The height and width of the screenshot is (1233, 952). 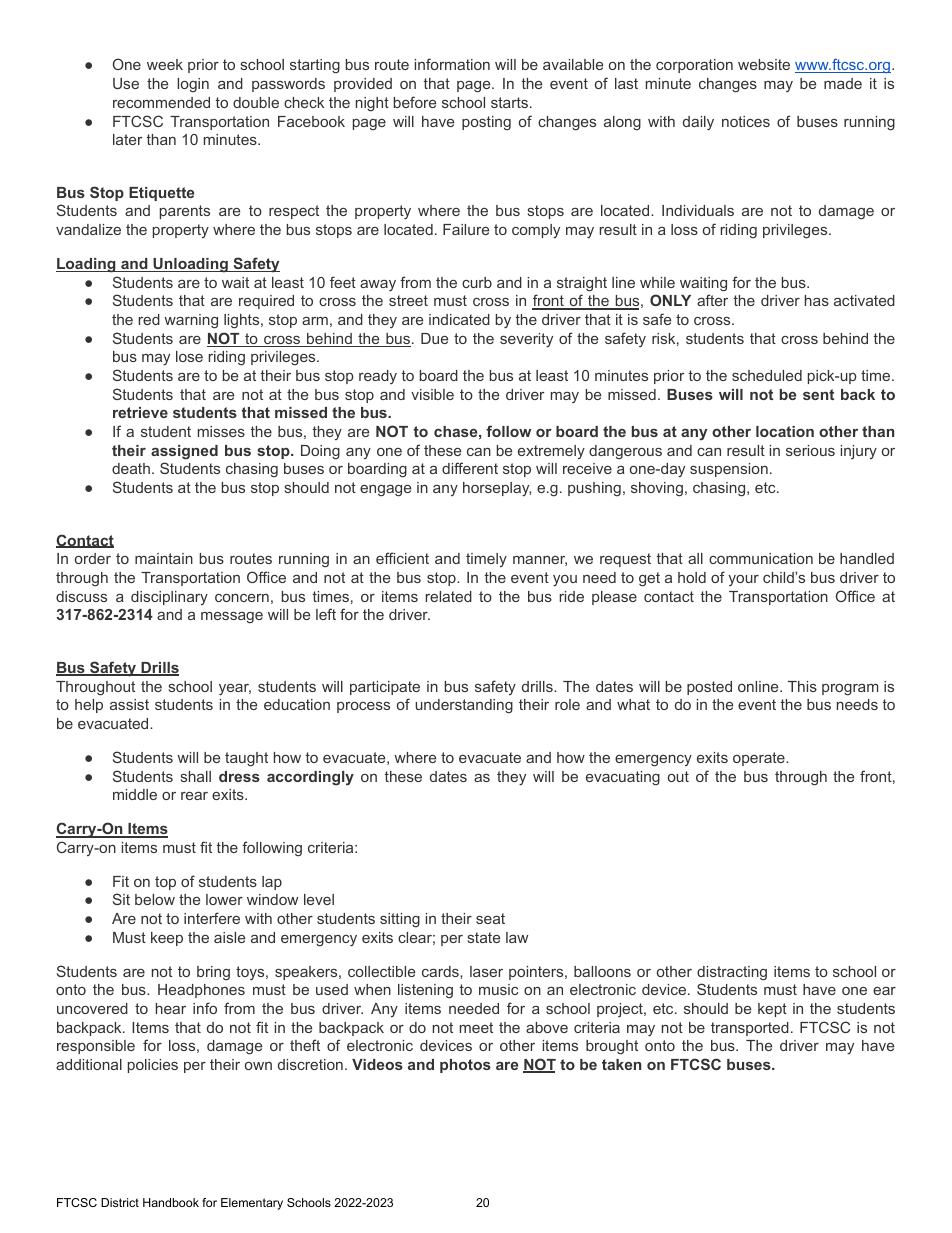 I want to click on recommended, so click(x=161, y=102).
